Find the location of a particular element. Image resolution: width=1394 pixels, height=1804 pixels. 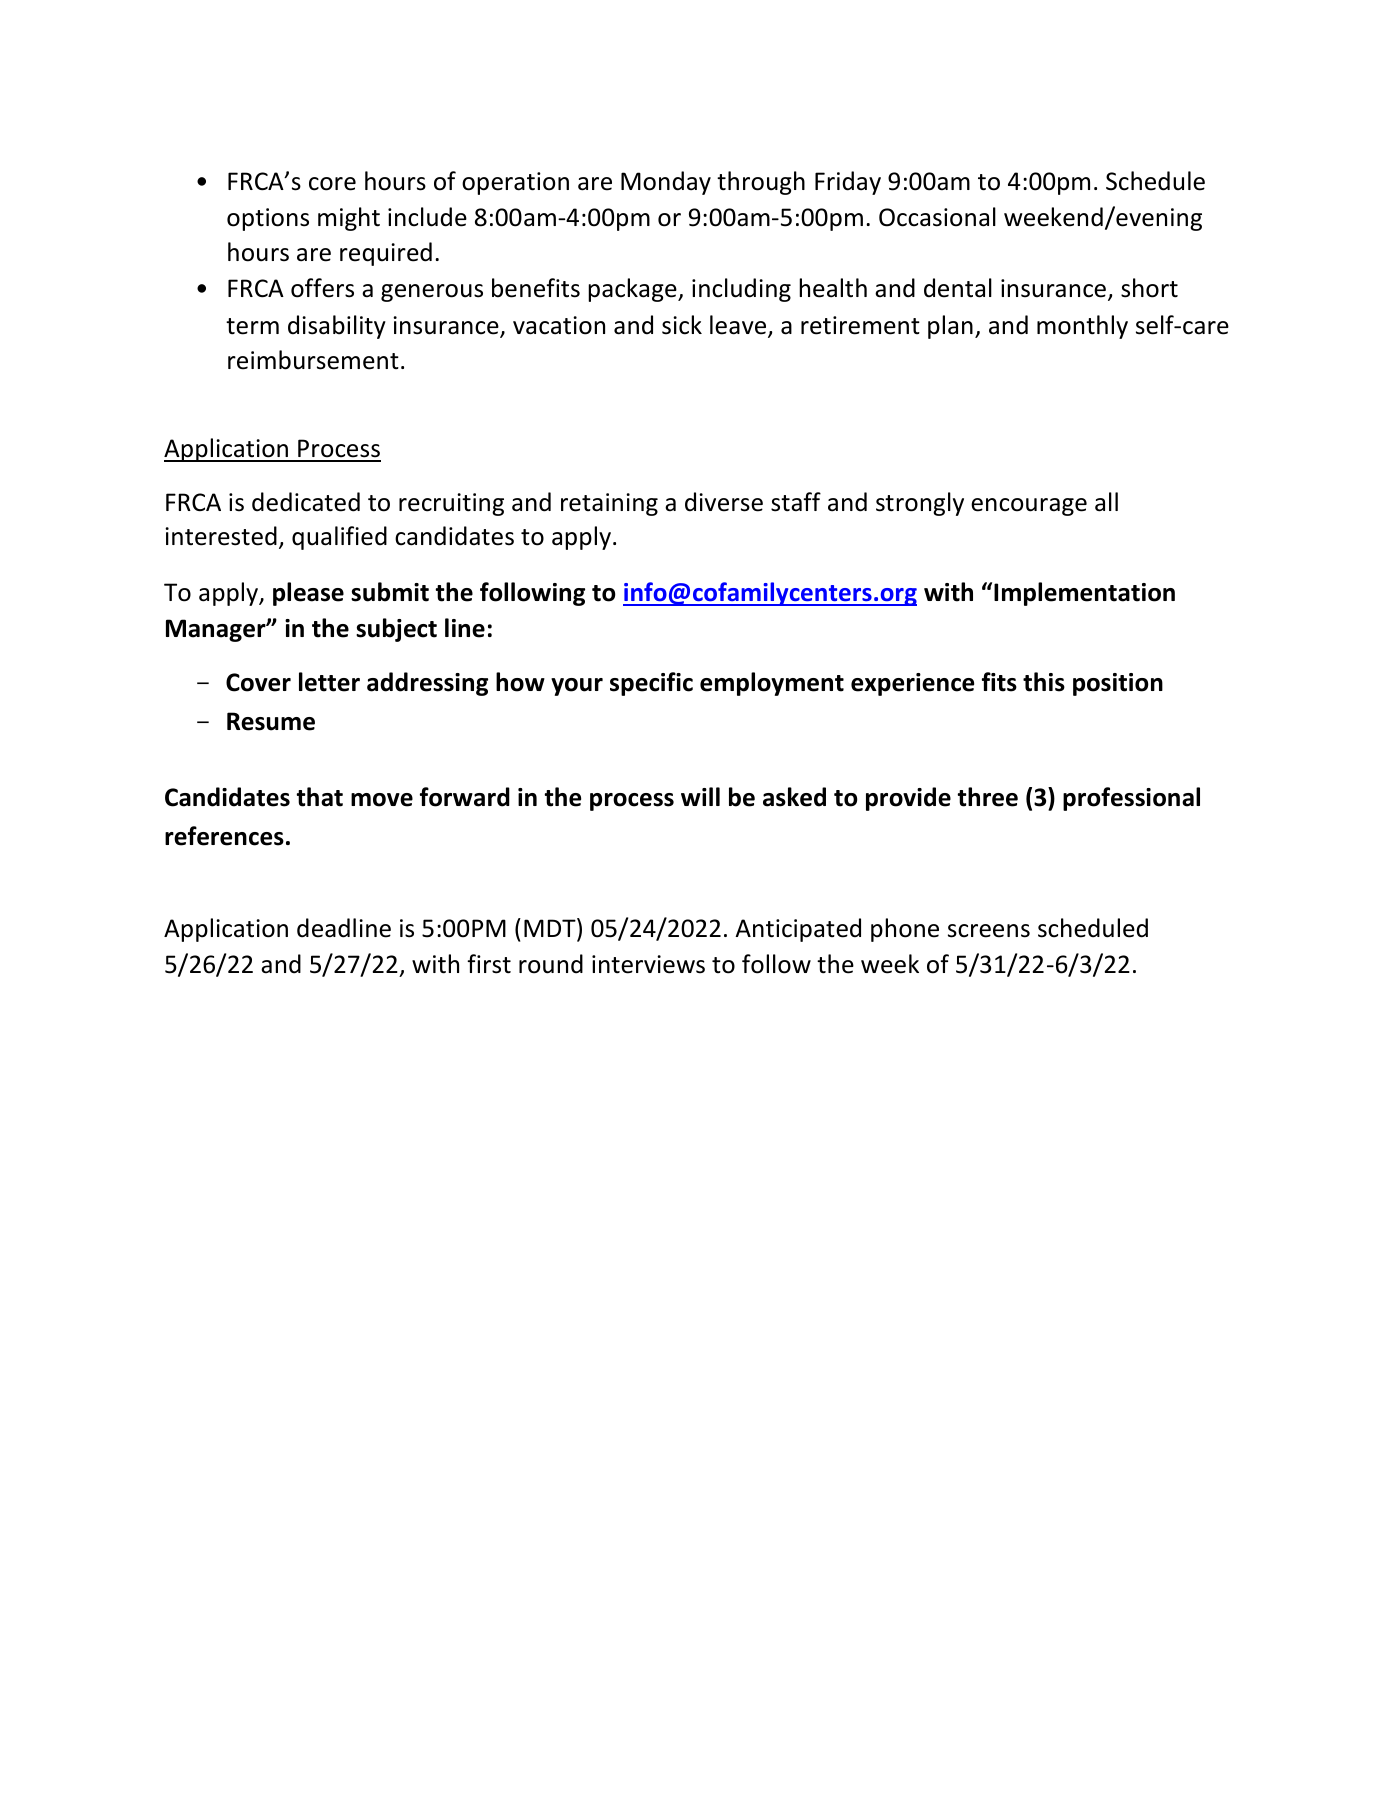

Occasional is located at coordinates (937, 217).
